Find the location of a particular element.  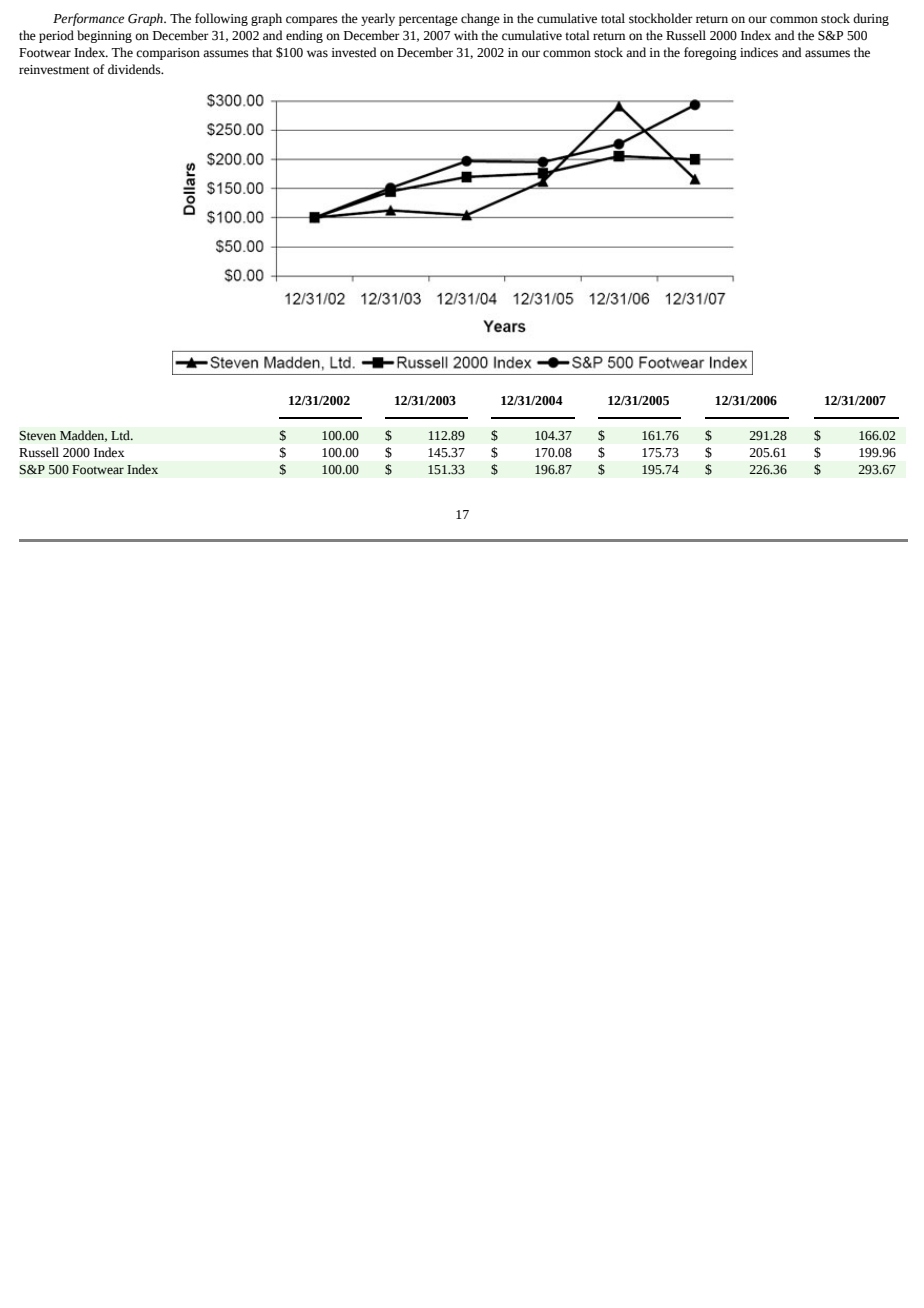

ending is located at coordinates (304, 36).
